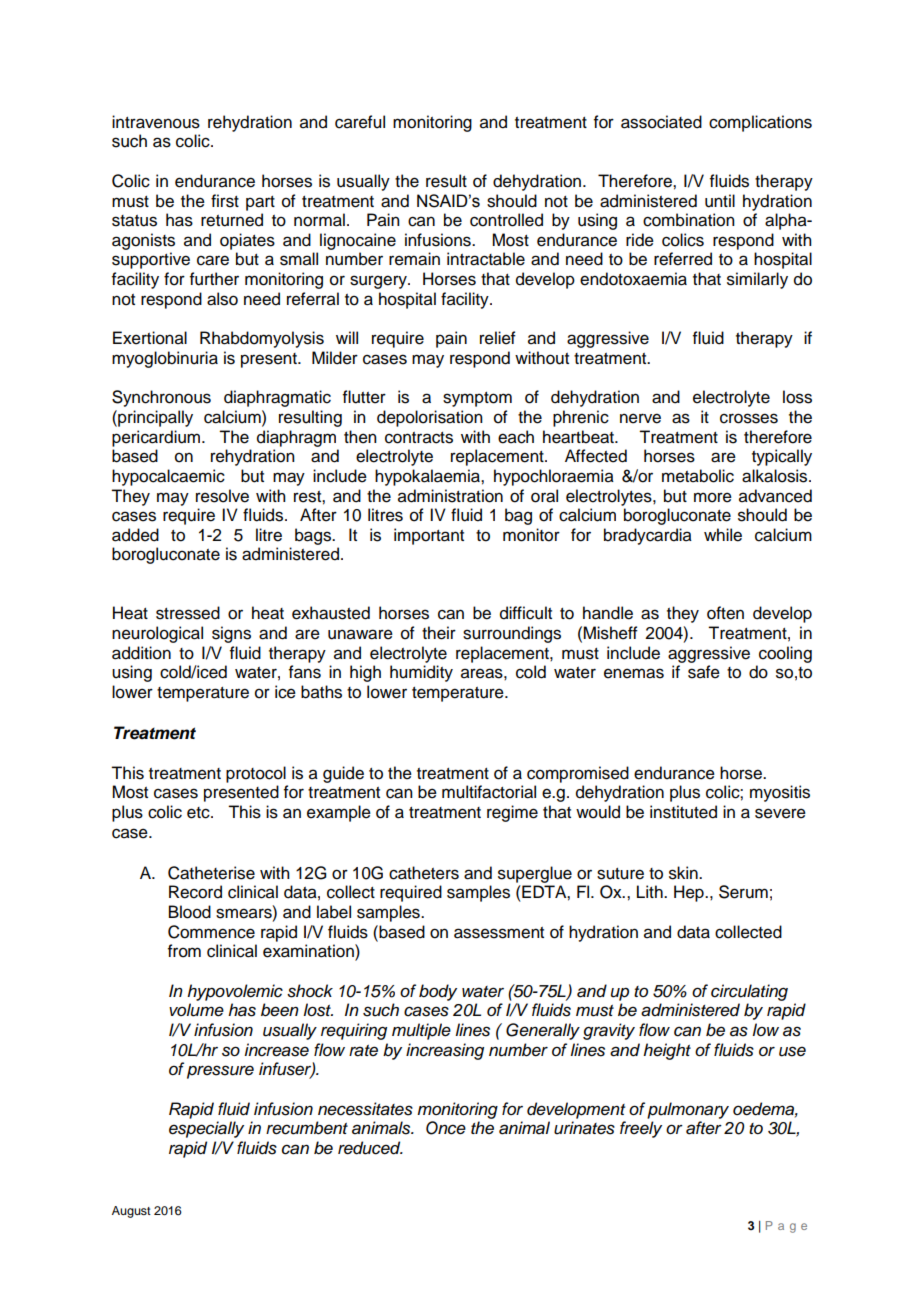  Describe the element at coordinates (499, 933) in the page. I see `assessment` at that location.
